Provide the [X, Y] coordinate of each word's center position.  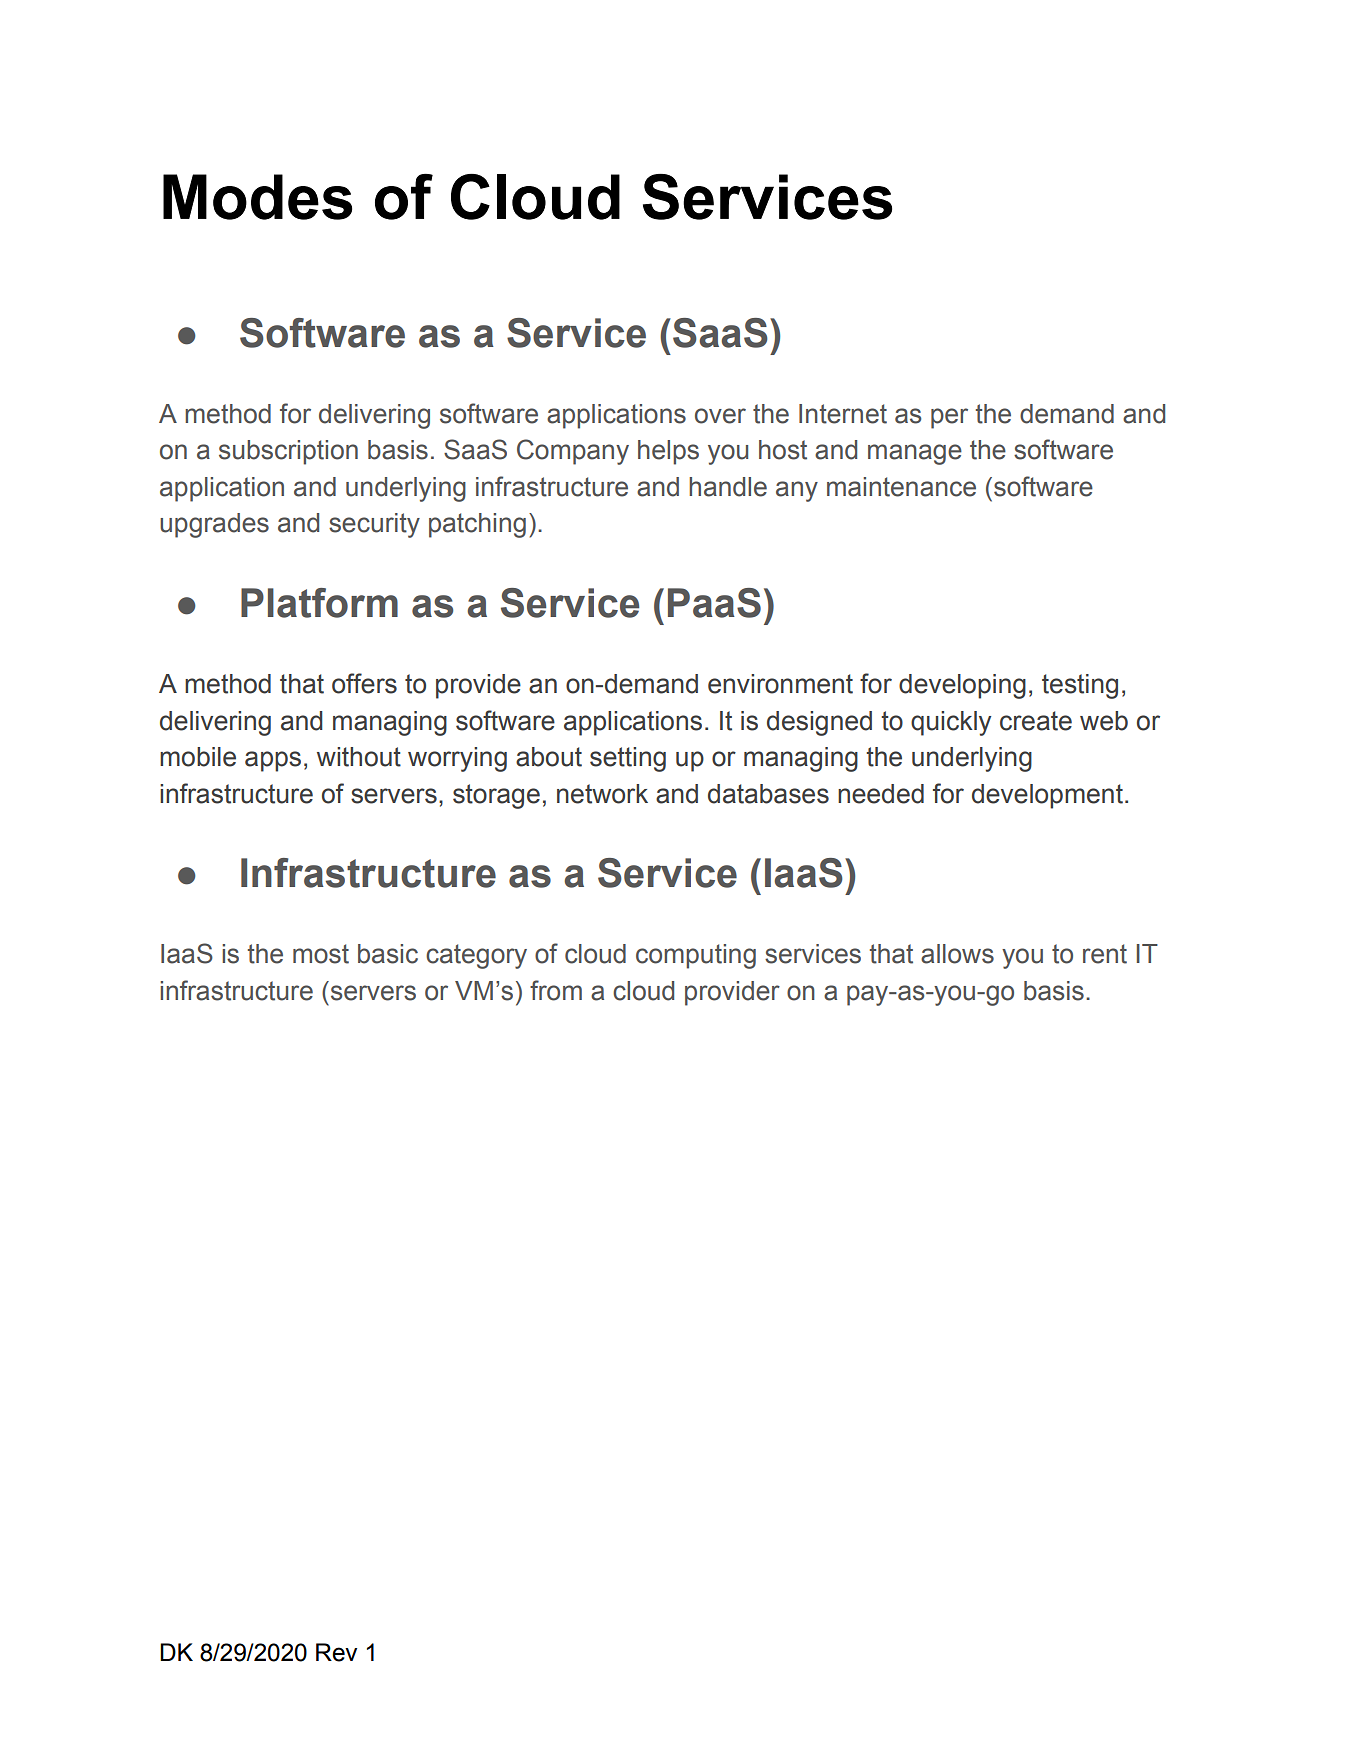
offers [364, 683]
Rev [336, 1652]
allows [957, 954]
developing [962, 686]
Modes [257, 197]
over [720, 416]
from [556, 990]
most [321, 954]
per [949, 418]
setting [628, 759]
